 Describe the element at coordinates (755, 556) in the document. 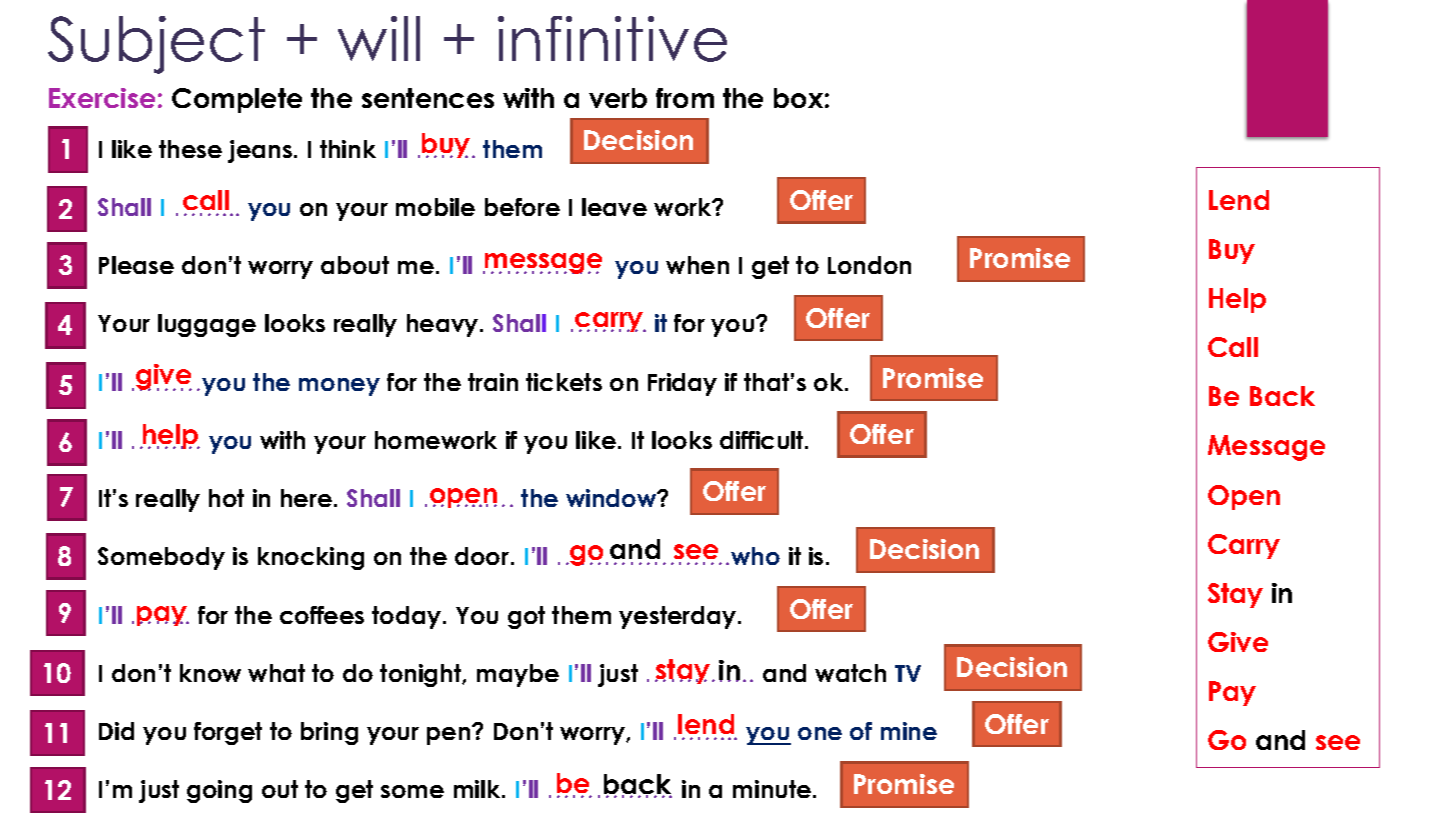

I see `who` at that location.
